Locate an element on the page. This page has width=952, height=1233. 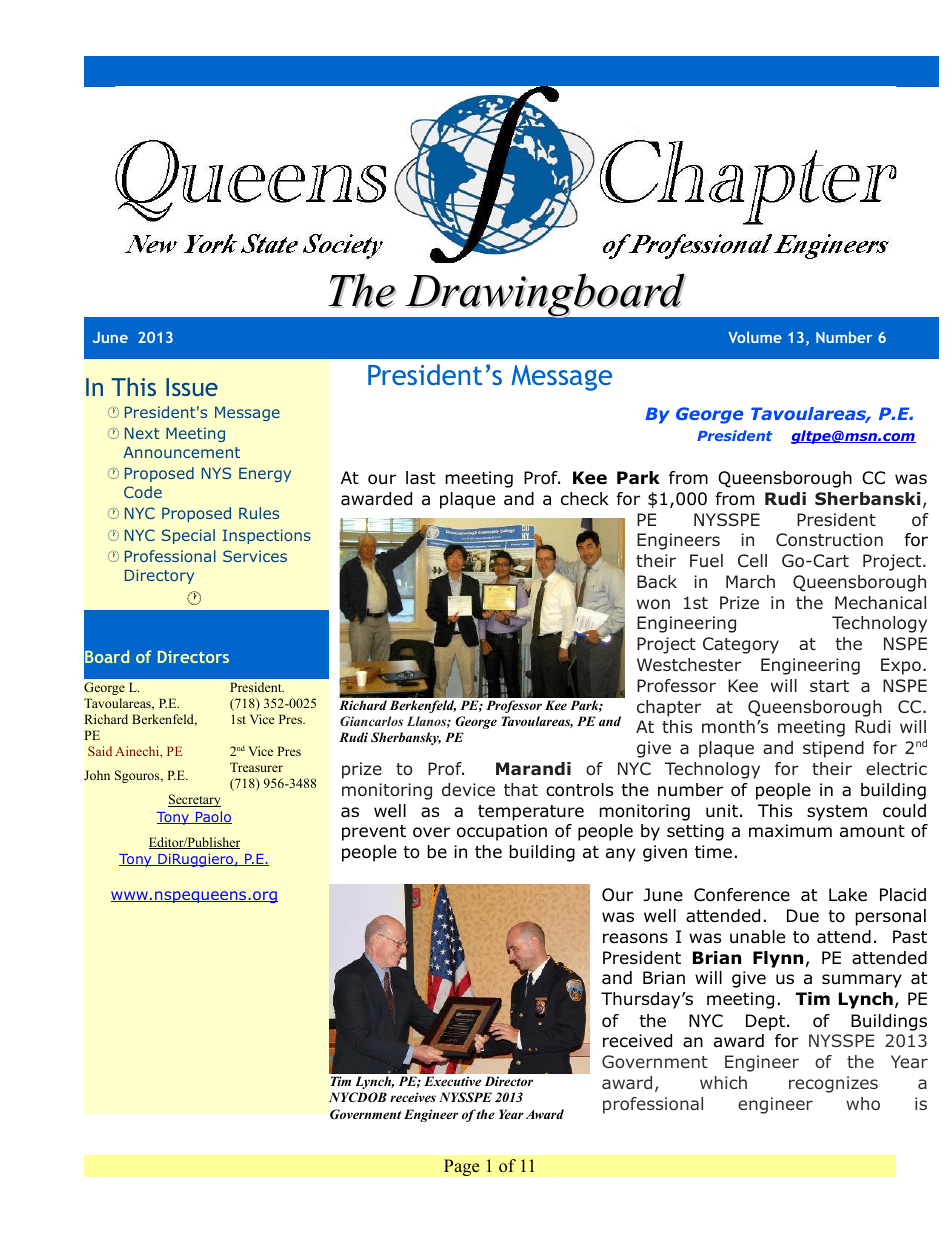
Flynn is located at coordinates (778, 959).
